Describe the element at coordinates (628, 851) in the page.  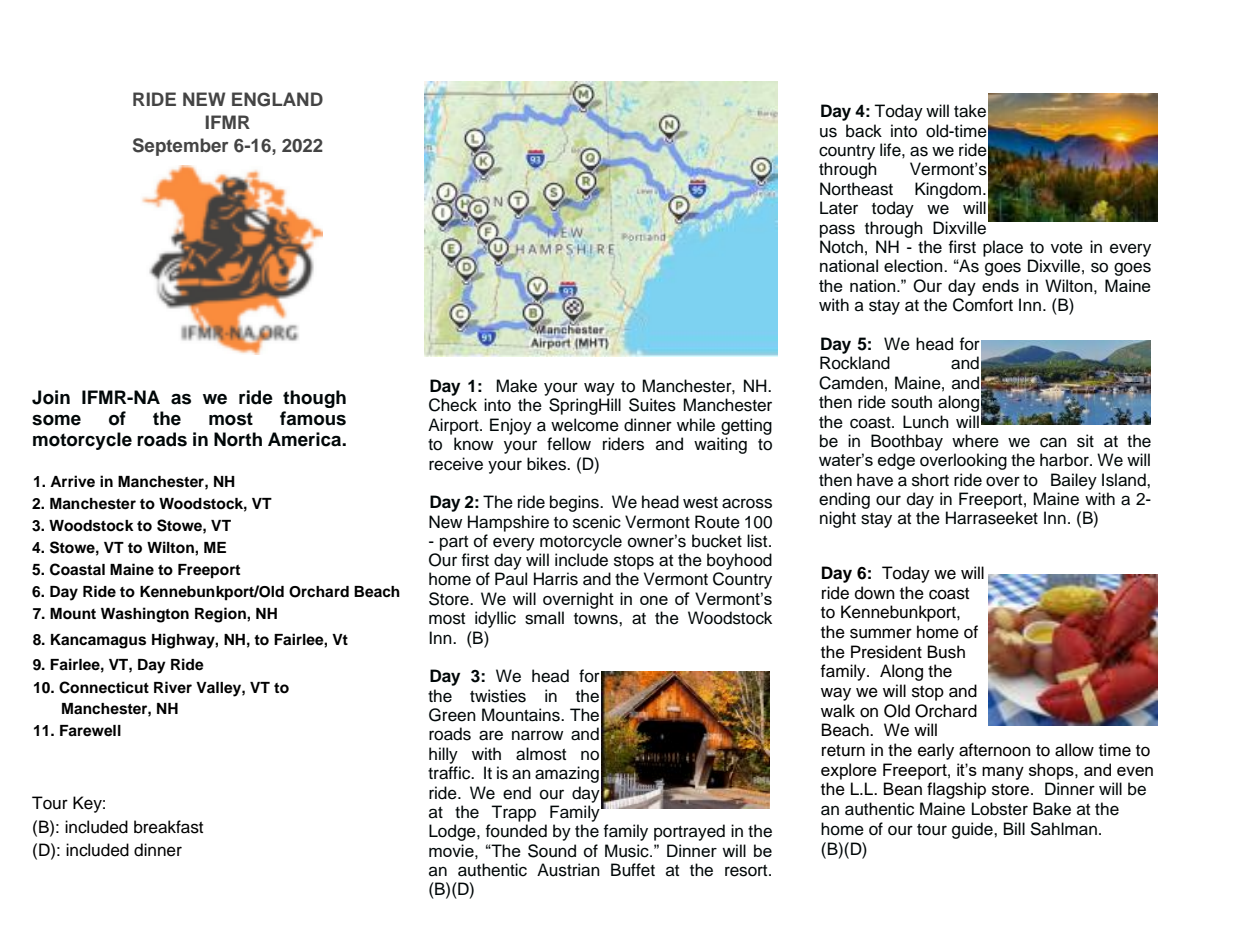
I see `Music` at that location.
